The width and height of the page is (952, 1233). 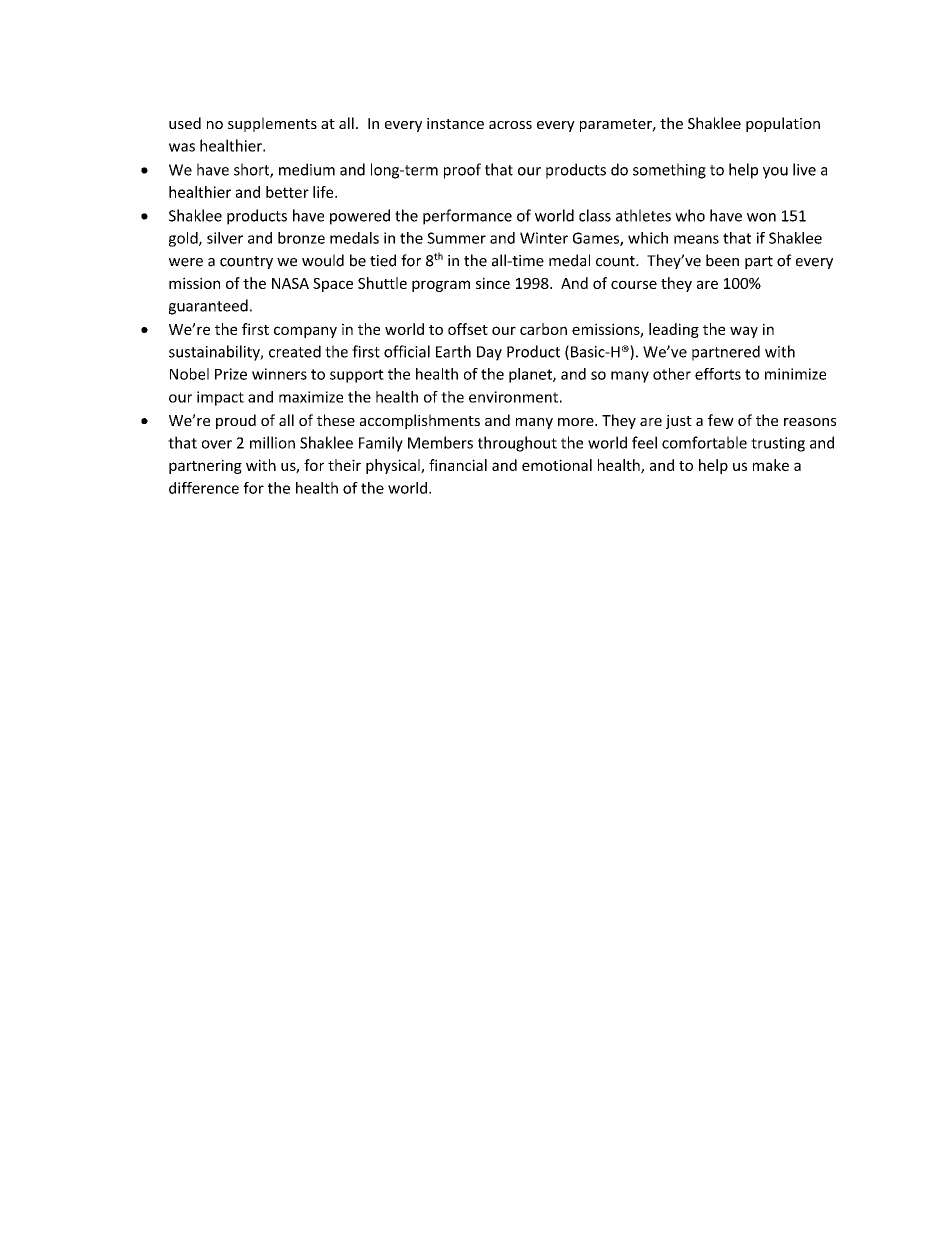 I want to click on silver, so click(x=225, y=238).
